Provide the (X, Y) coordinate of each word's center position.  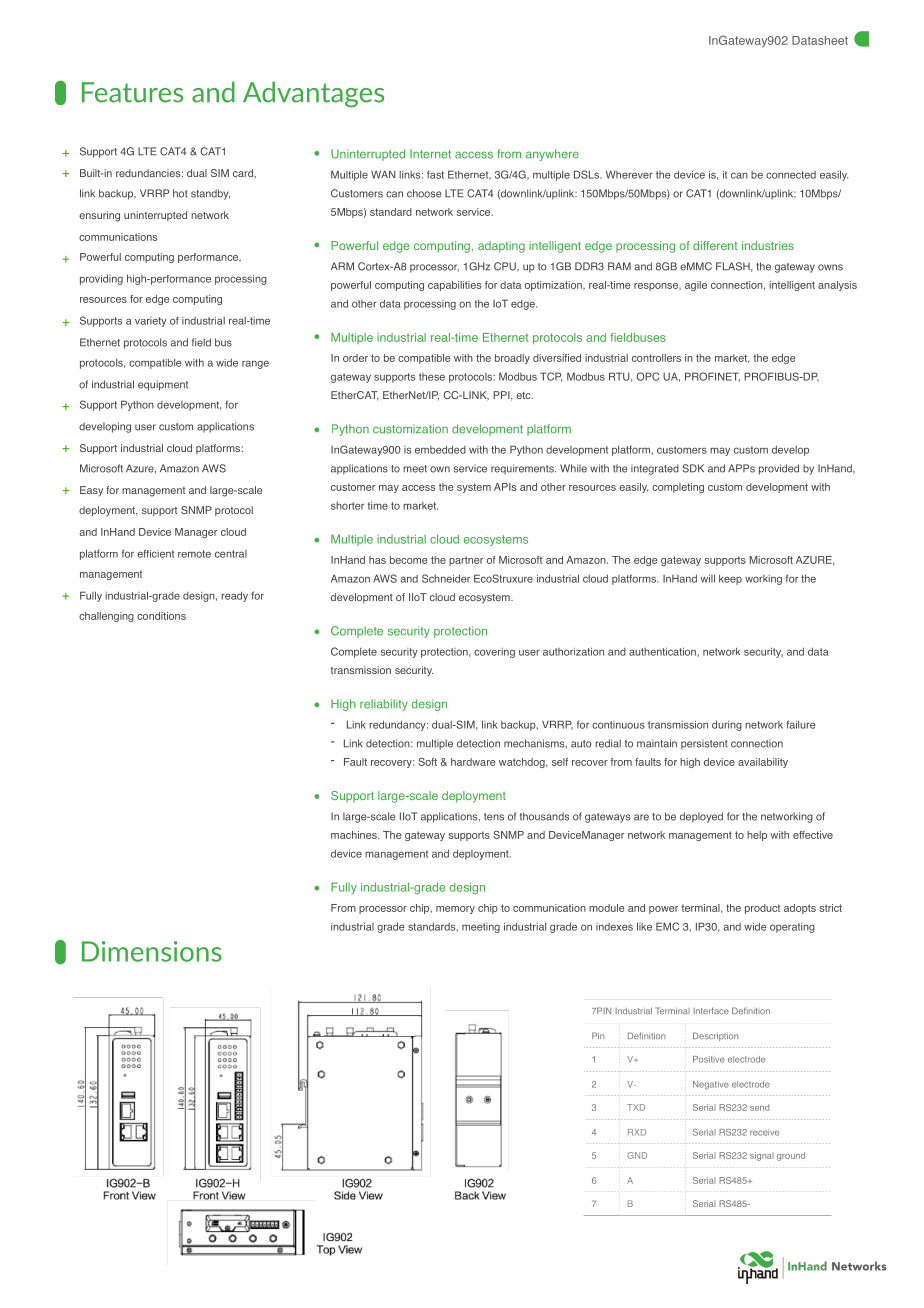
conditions (161, 616)
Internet (430, 154)
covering (494, 653)
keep (730, 580)
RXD (637, 1132)
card (244, 173)
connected (791, 175)
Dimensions (152, 951)
